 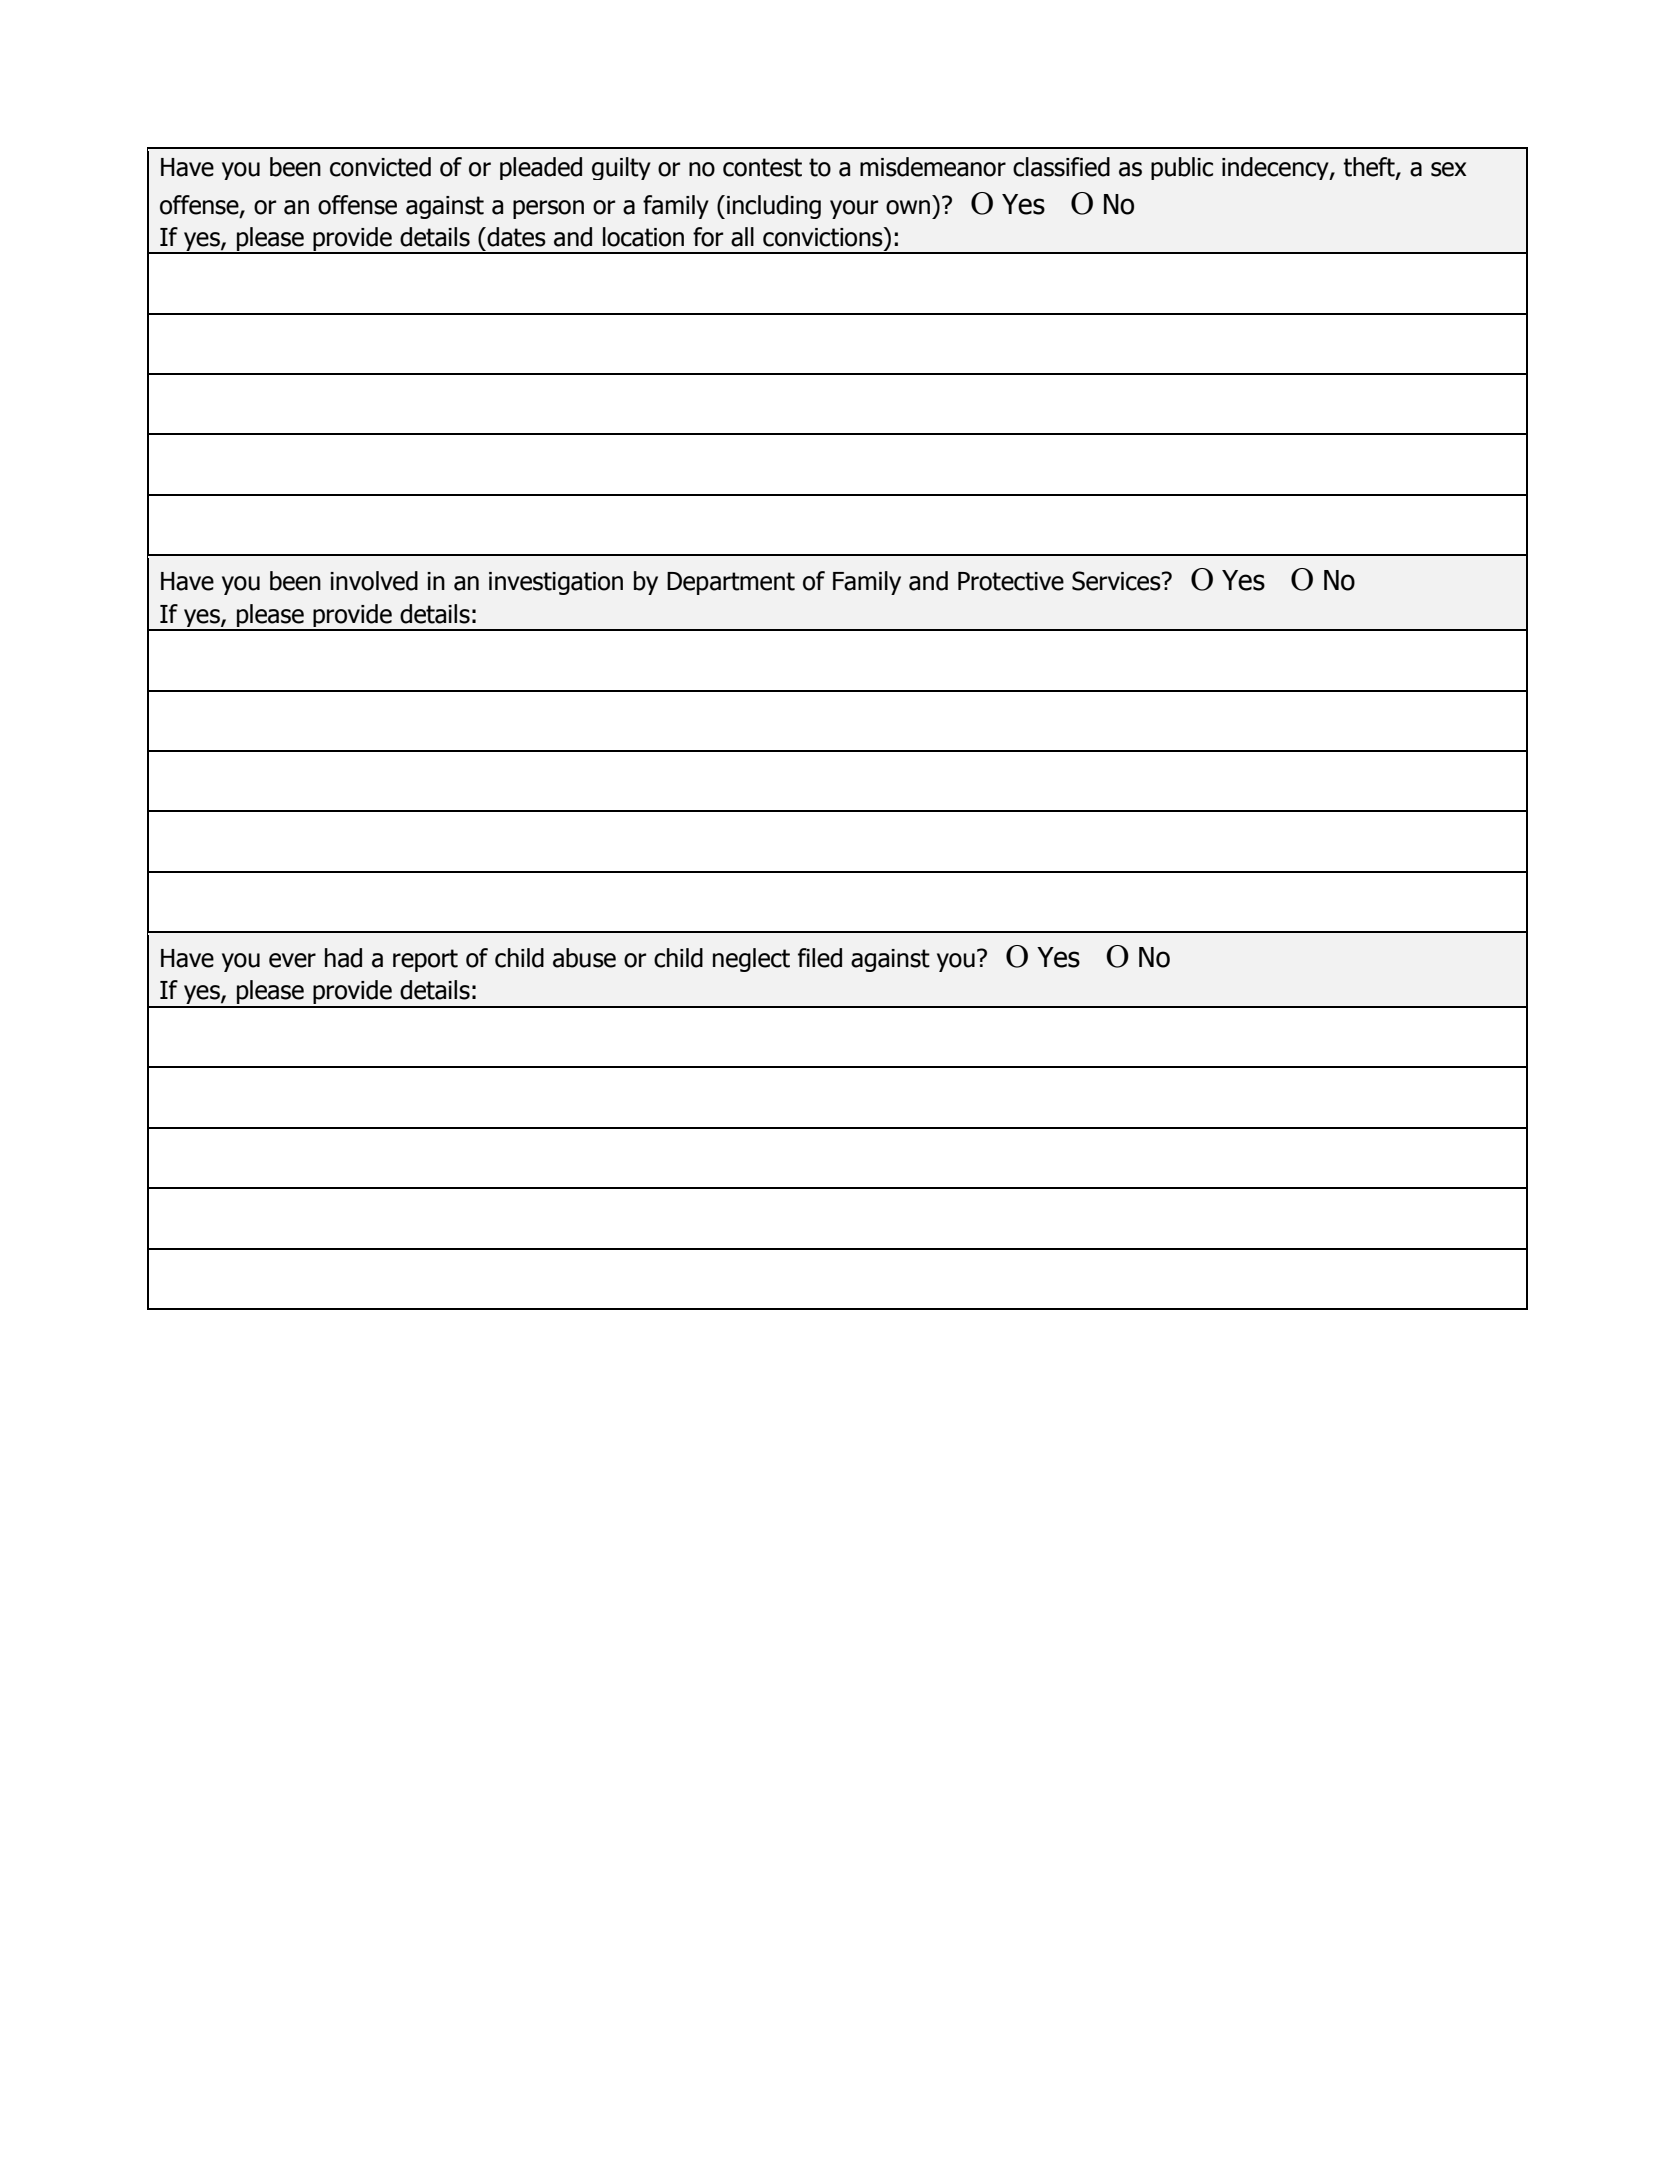 I want to click on convicted, so click(x=380, y=167).
